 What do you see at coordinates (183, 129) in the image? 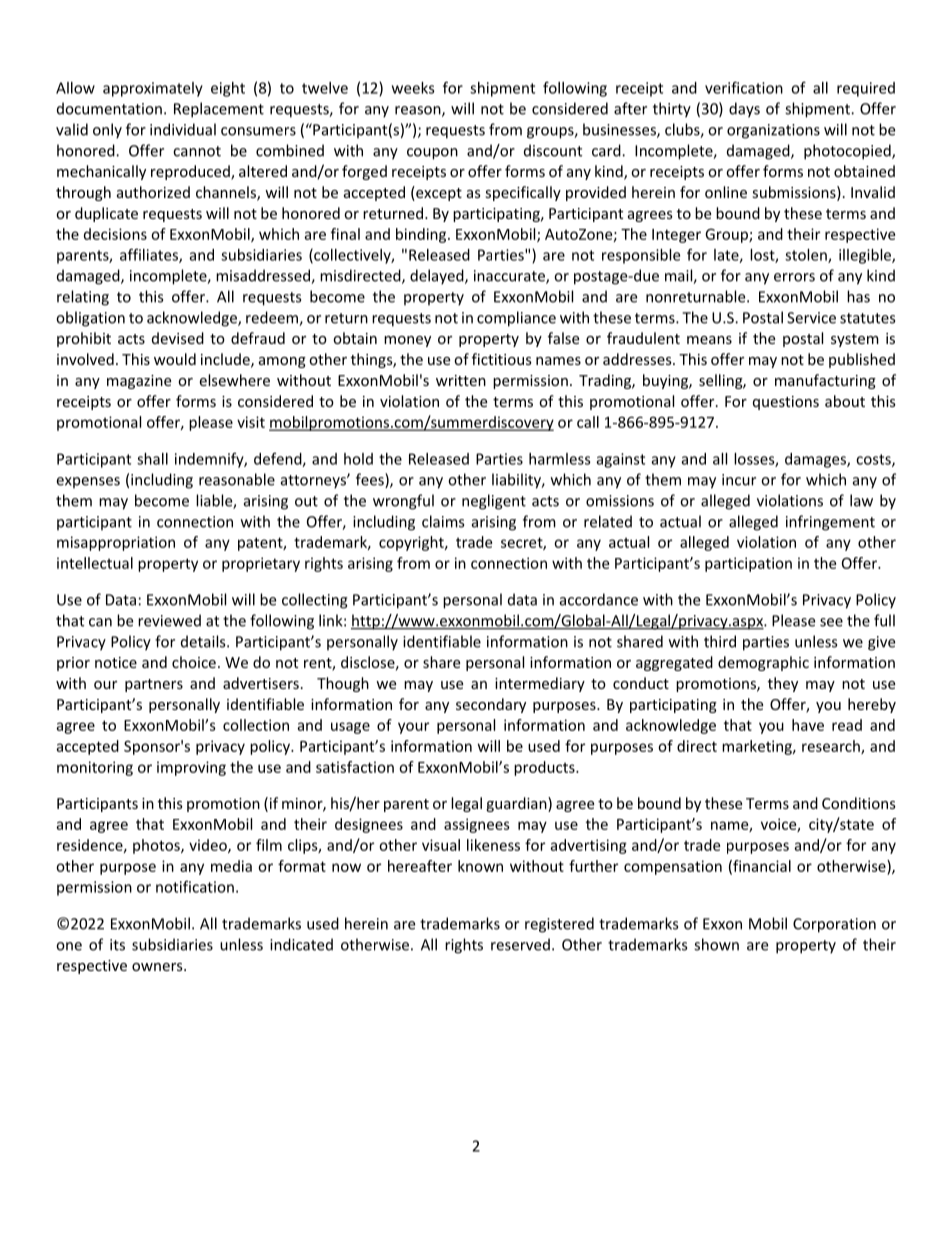
I see `individual` at bounding box center [183, 129].
